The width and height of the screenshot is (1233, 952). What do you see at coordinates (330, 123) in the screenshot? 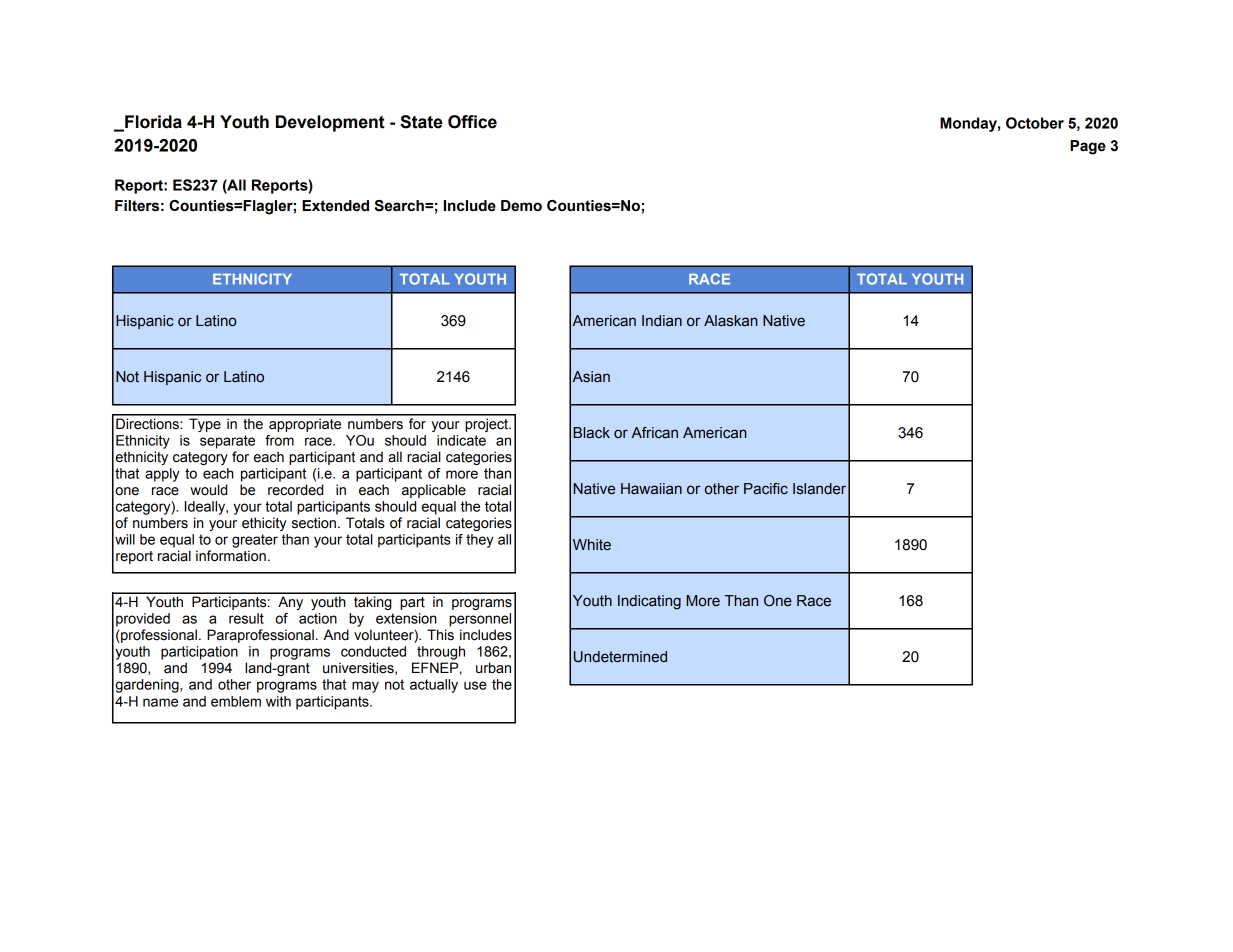
I see `Development` at bounding box center [330, 123].
